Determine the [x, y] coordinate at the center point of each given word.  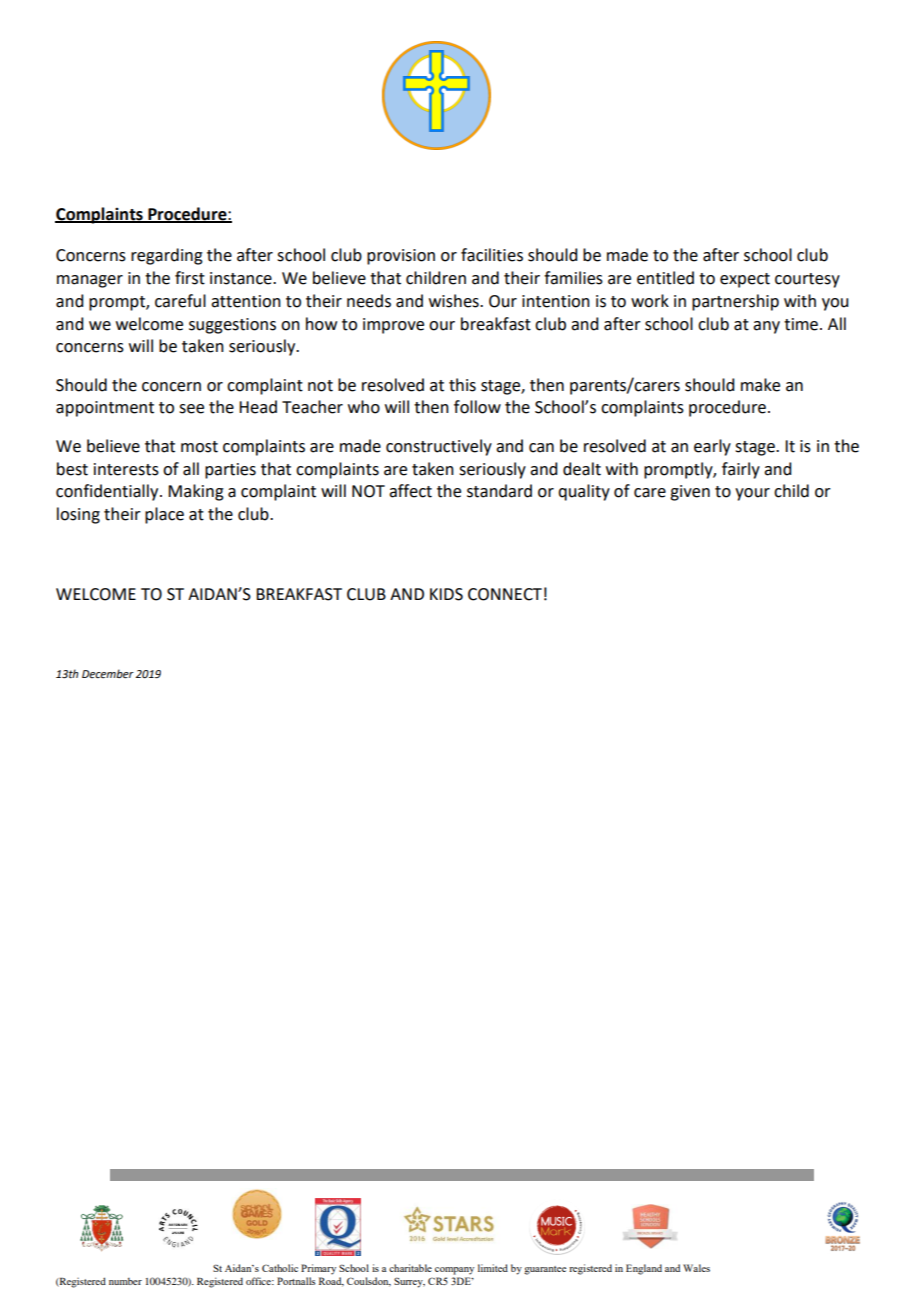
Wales [696, 1268]
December [108, 674]
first [190, 278]
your [752, 494]
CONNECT [505, 594]
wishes [455, 301]
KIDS [446, 594]
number [125, 1281]
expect [745, 280]
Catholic [280, 1268]
